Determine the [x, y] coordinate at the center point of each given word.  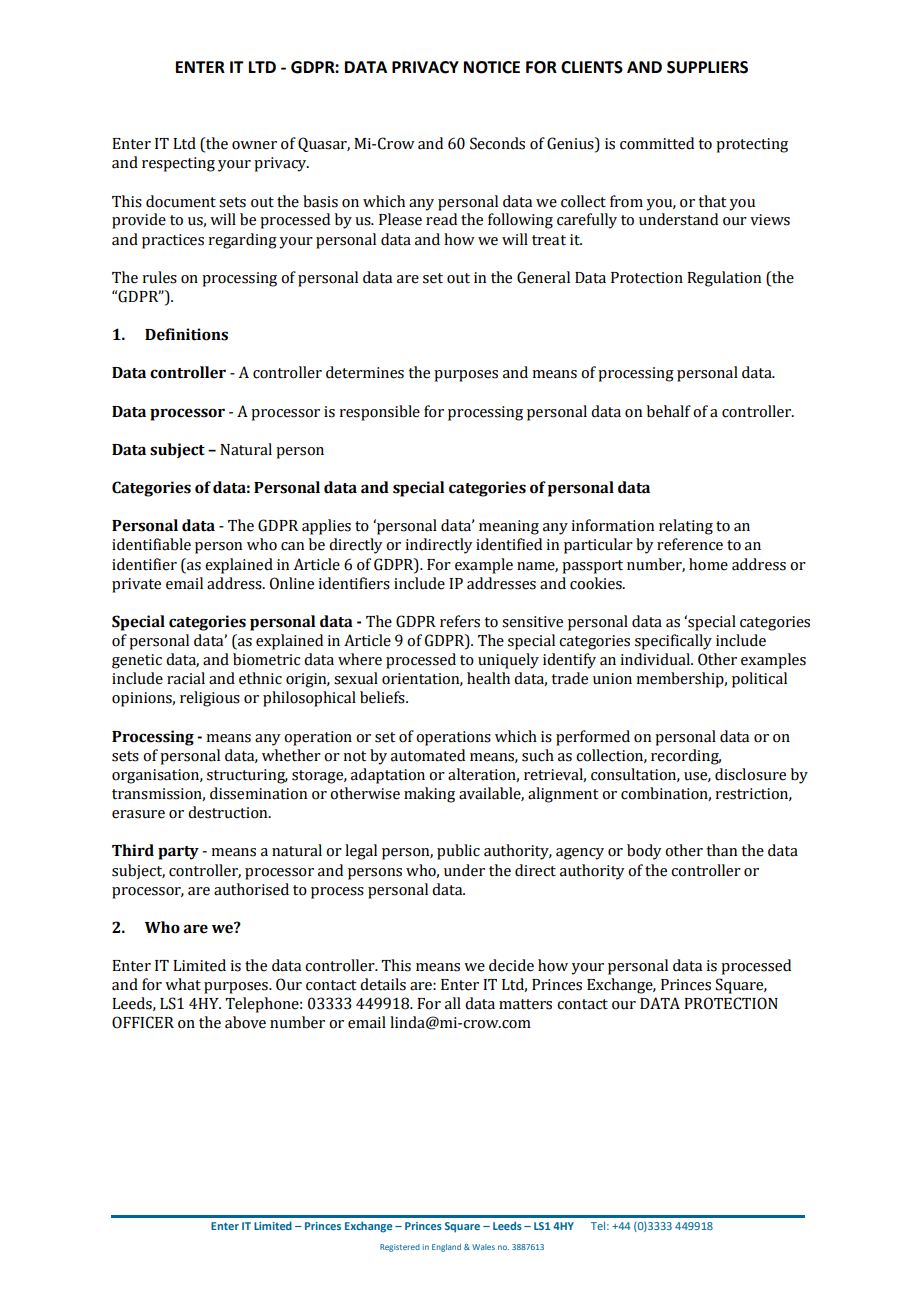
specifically [673, 642]
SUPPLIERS [707, 67]
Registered [400, 1248]
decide [511, 965]
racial [186, 678]
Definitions [186, 334]
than [722, 850]
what [183, 984]
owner [254, 145]
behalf [669, 411]
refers [460, 621]
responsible [379, 413]
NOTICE [492, 67]
